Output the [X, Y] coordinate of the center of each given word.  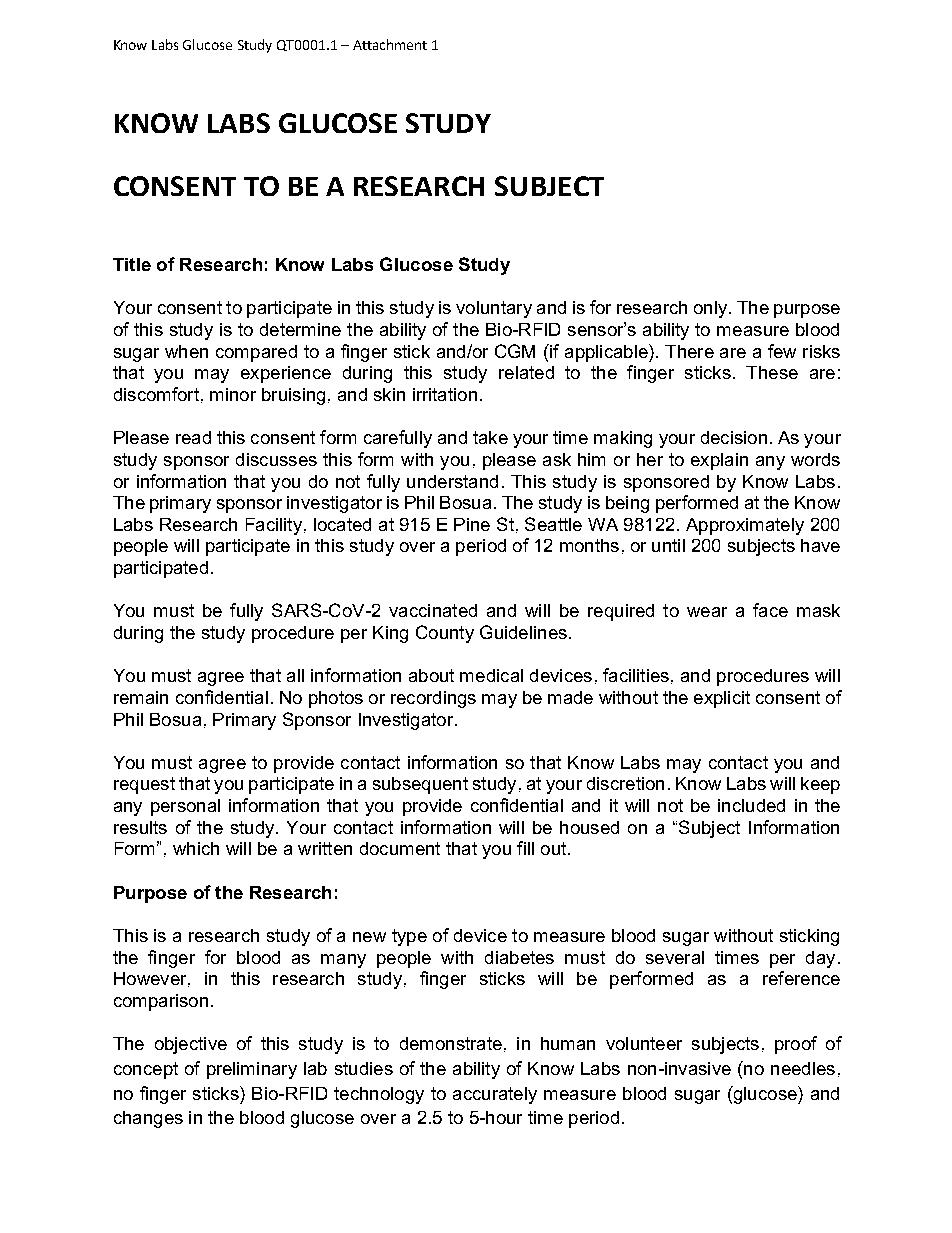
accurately [495, 1095]
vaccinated [433, 610]
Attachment [390, 44]
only [710, 309]
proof [796, 1045]
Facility [274, 526]
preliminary [252, 1070]
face [770, 610]
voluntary [494, 309]
